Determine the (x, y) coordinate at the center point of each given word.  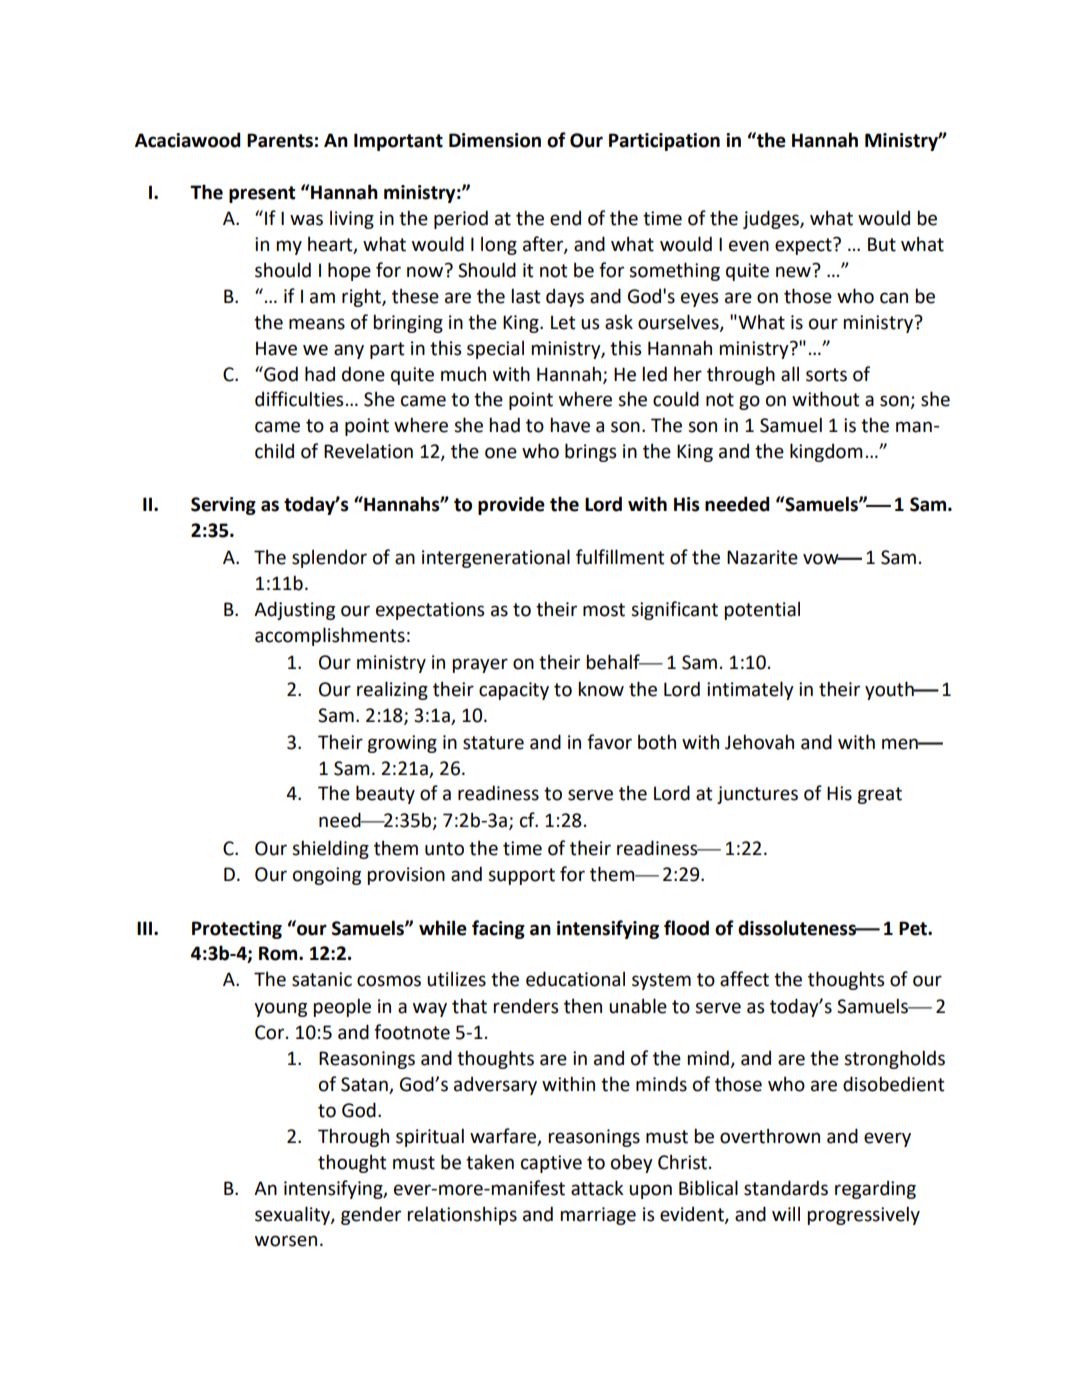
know (601, 689)
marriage (598, 1216)
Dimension (495, 140)
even (749, 246)
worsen (286, 1241)
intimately (750, 690)
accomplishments (330, 636)
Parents (280, 140)
